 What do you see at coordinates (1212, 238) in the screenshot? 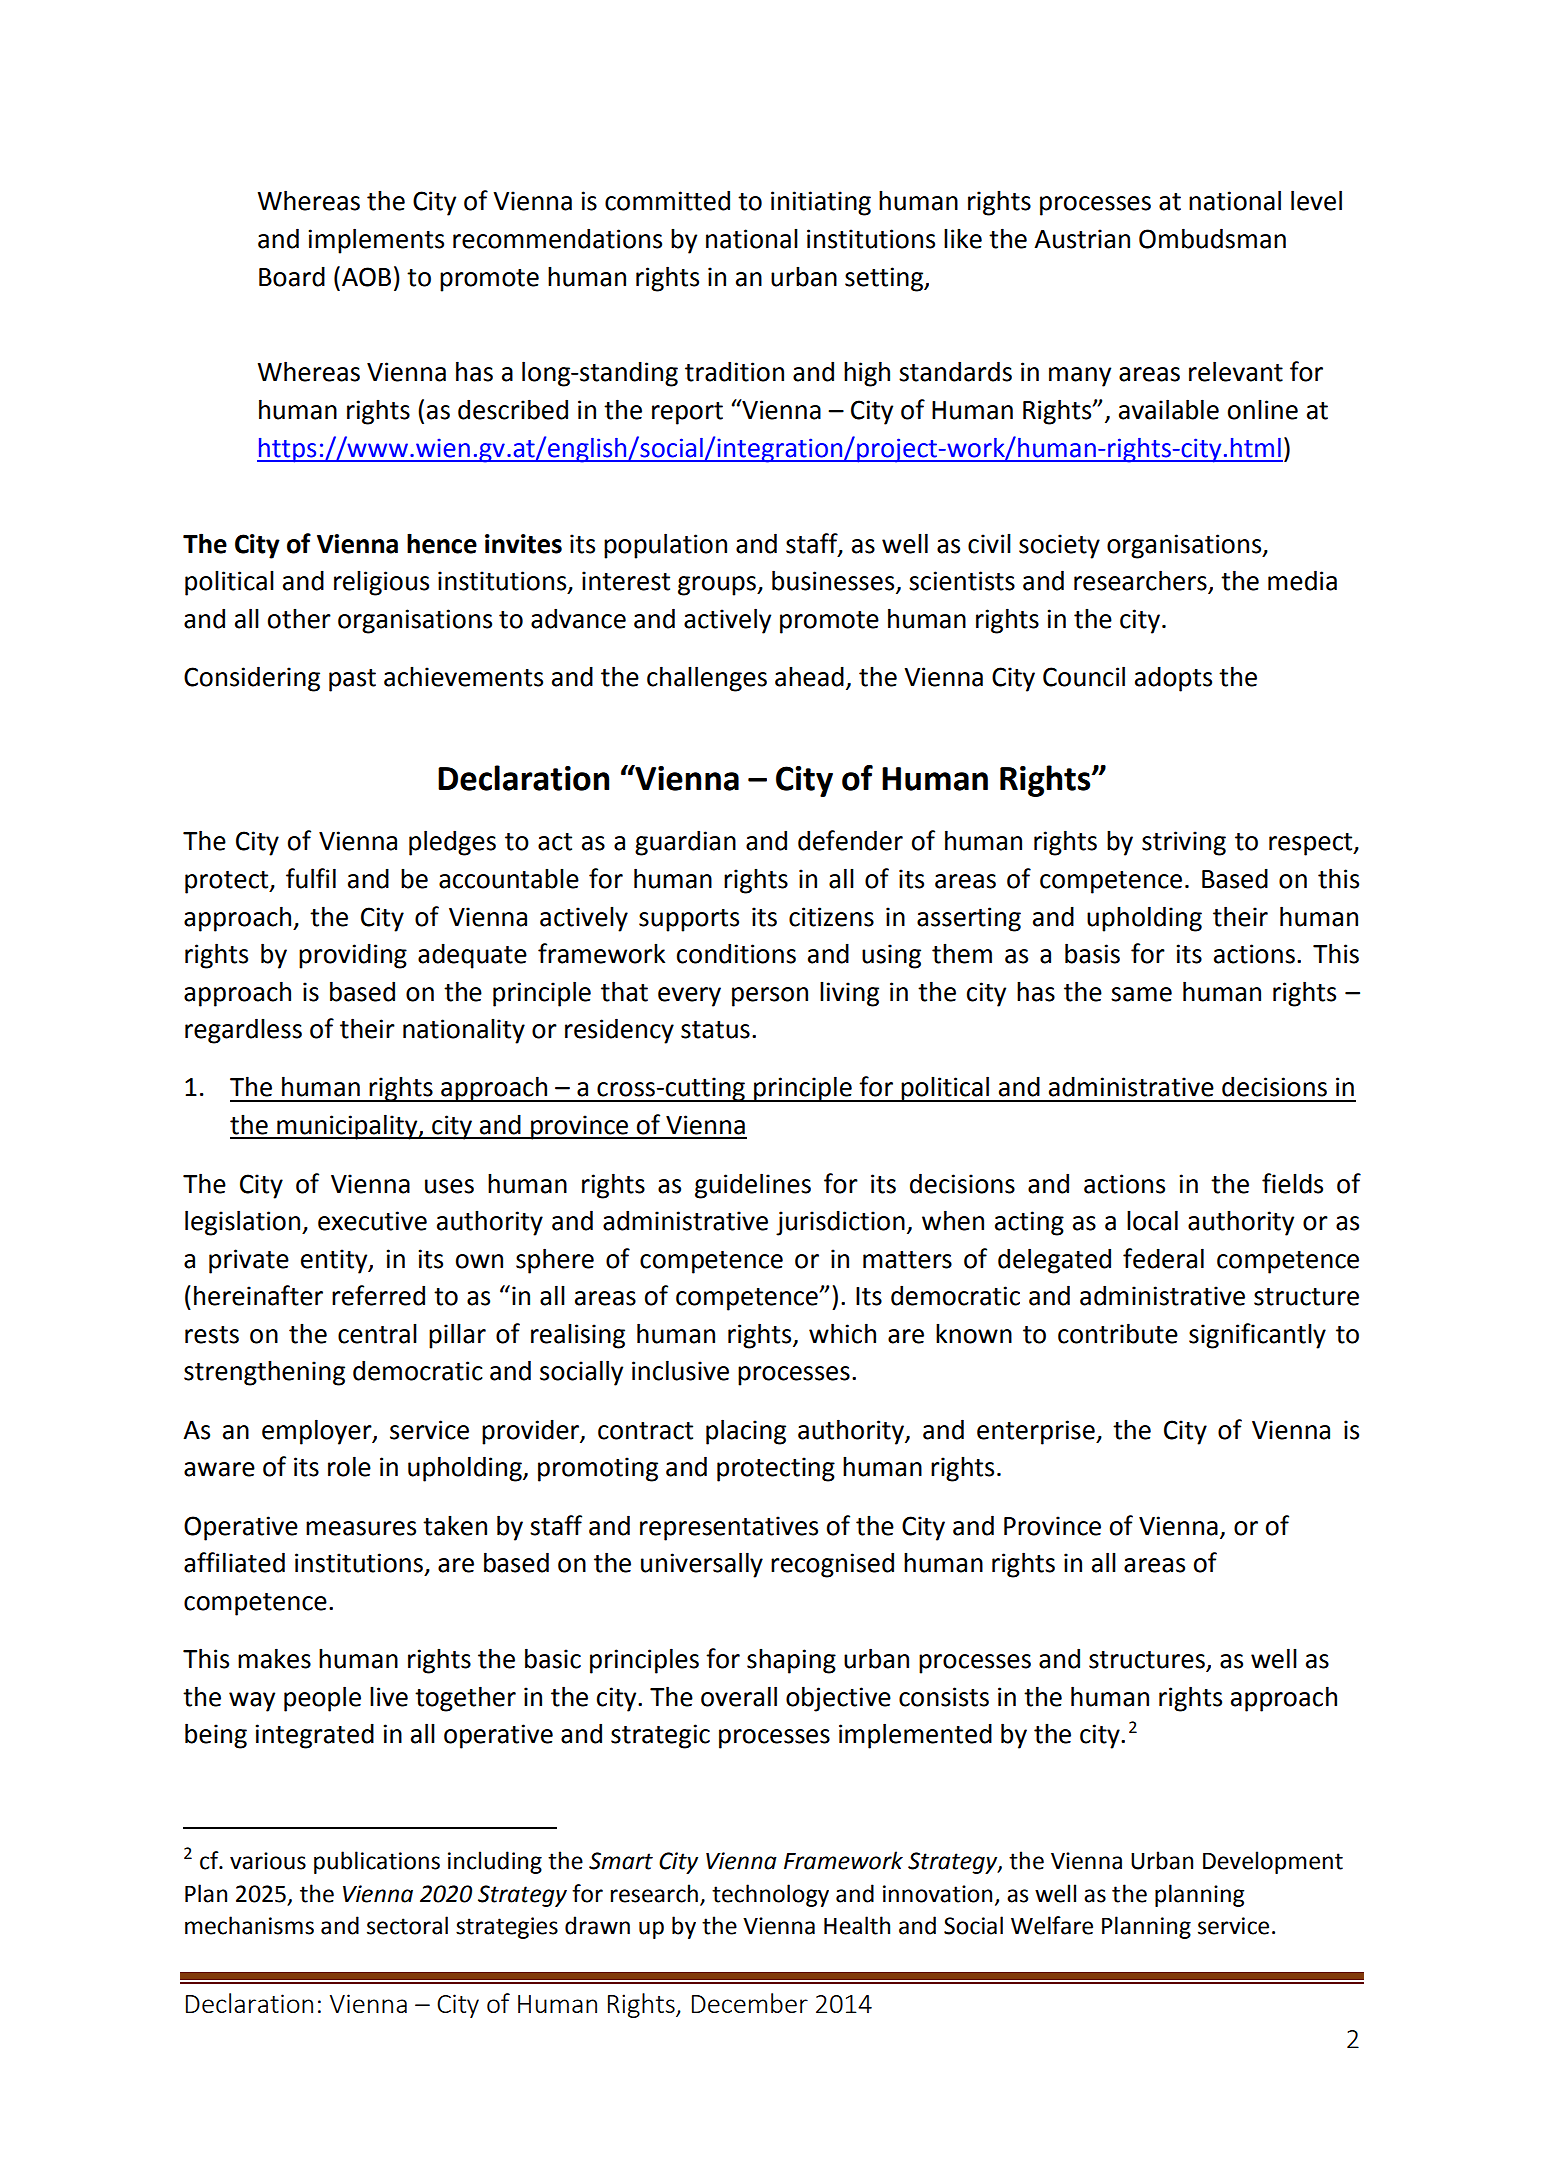
I see `Ombudsman` at bounding box center [1212, 238].
